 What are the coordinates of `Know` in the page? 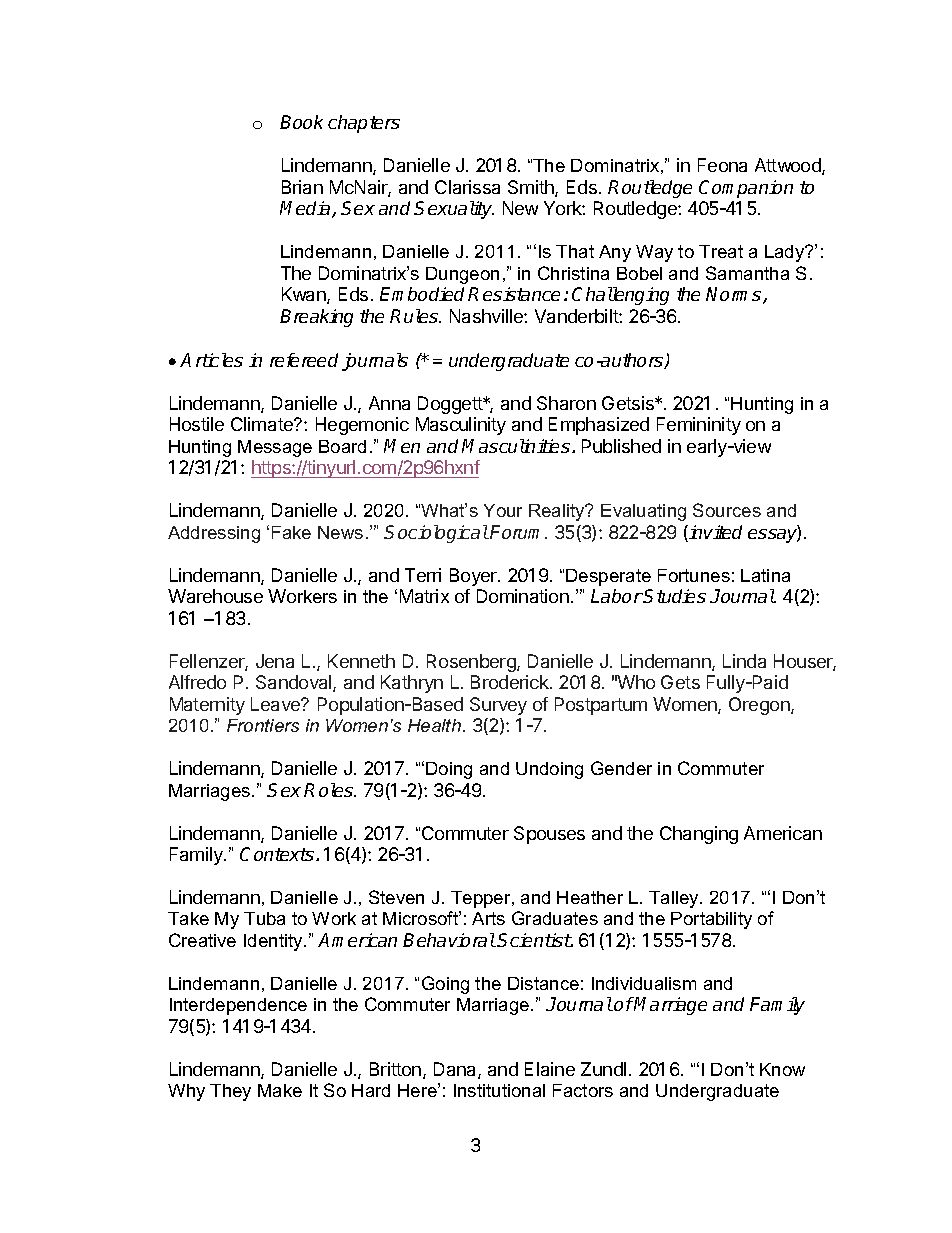 It's located at (782, 1069).
